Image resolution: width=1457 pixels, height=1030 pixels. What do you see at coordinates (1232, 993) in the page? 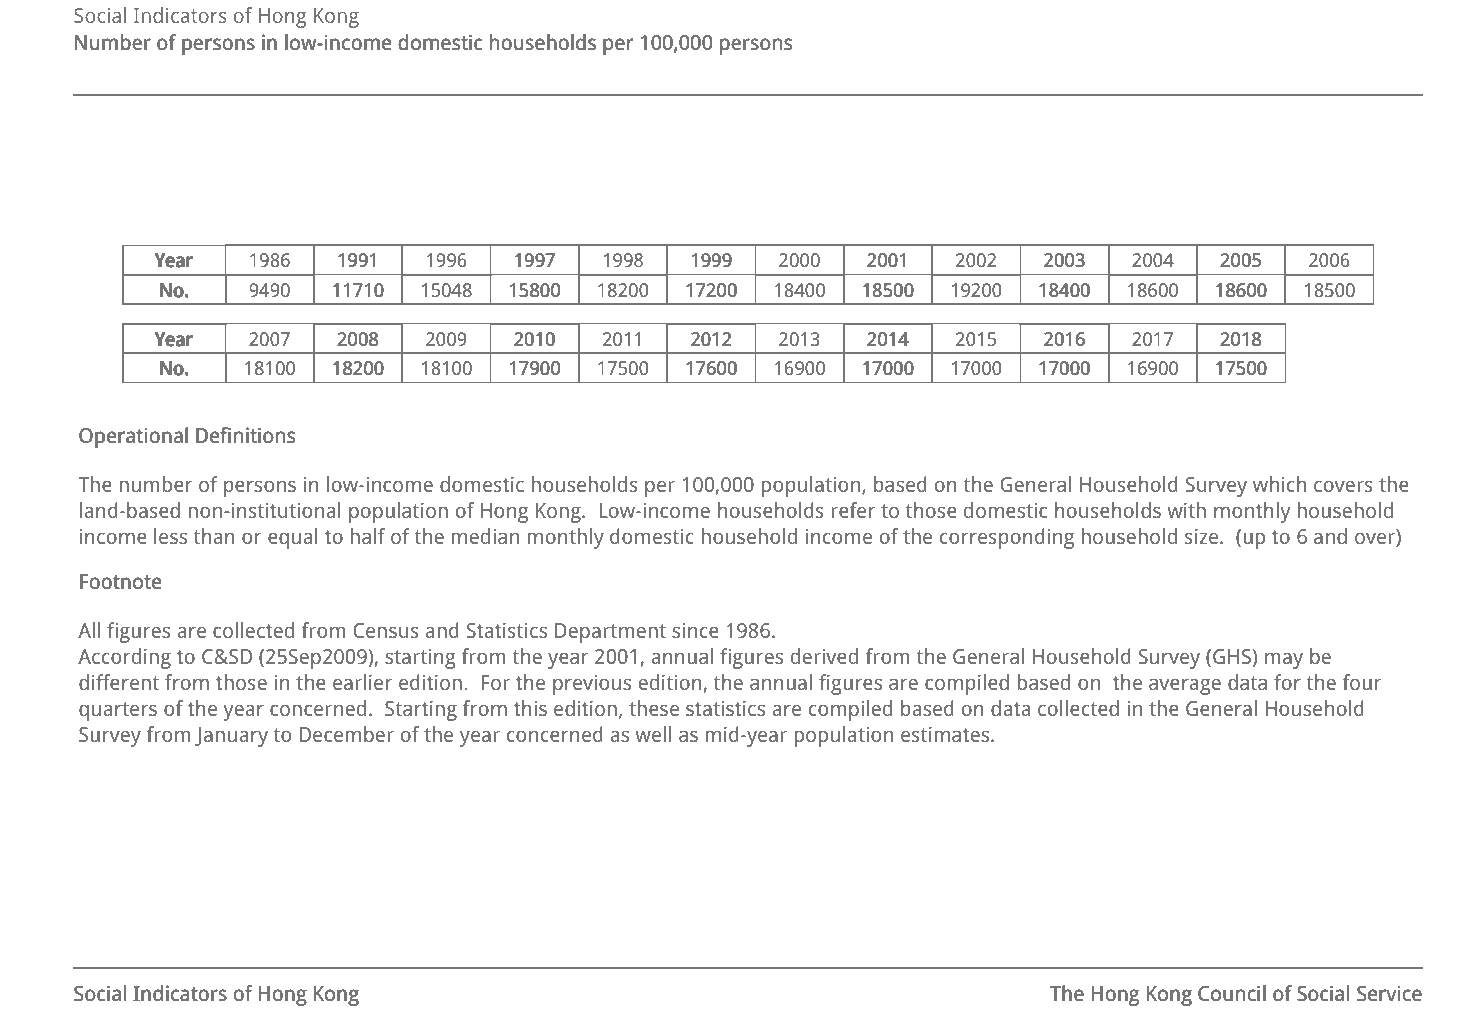
I see `Council` at bounding box center [1232, 993].
